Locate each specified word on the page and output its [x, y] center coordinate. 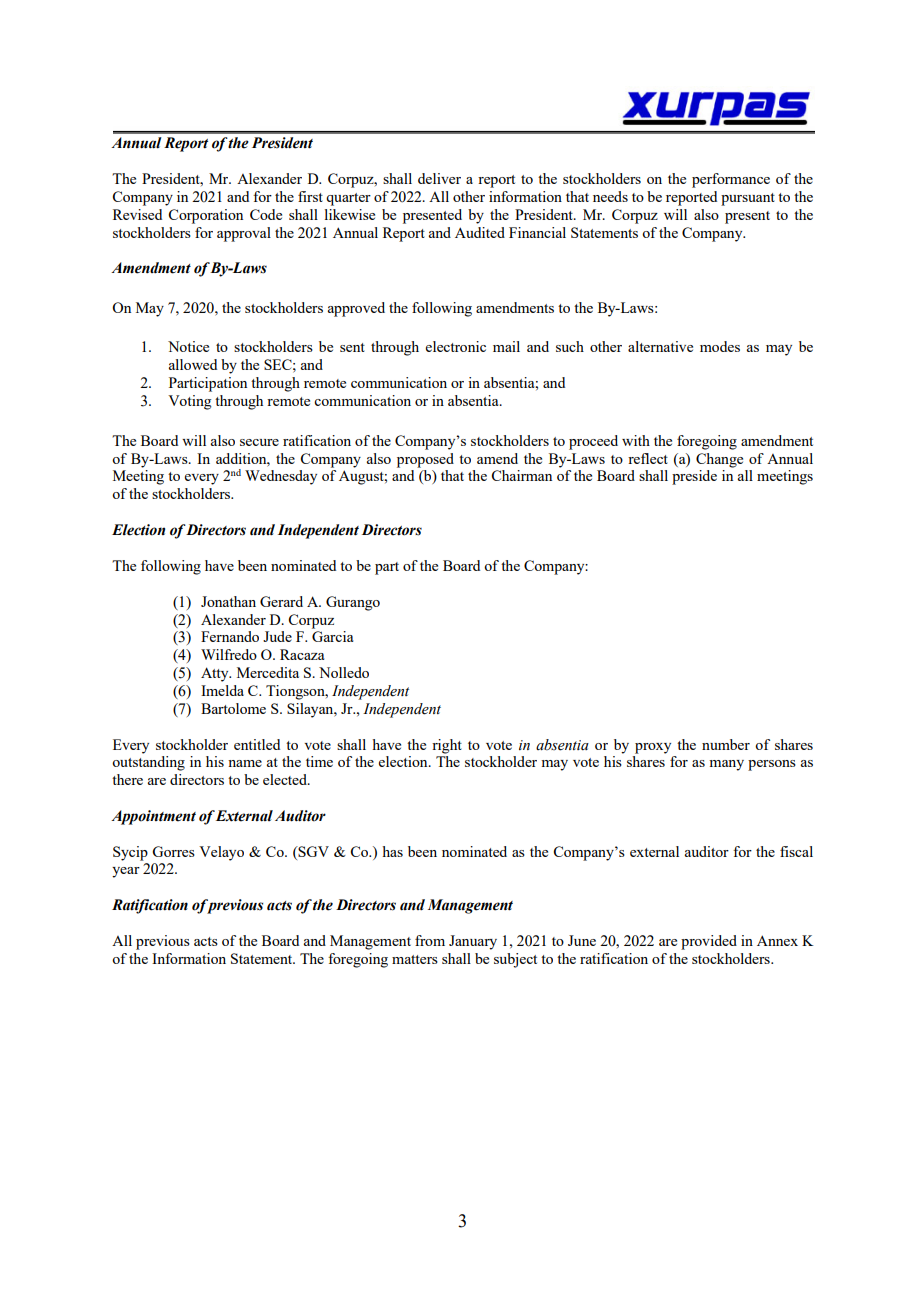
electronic [456, 346]
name [245, 763]
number [726, 744]
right [447, 746]
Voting [189, 402]
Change [719, 460]
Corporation [205, 216]
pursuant [748, 199]
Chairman [521, 475]
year [126, 872]
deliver [439, 178]
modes [720, 346]
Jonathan [228, 601]
